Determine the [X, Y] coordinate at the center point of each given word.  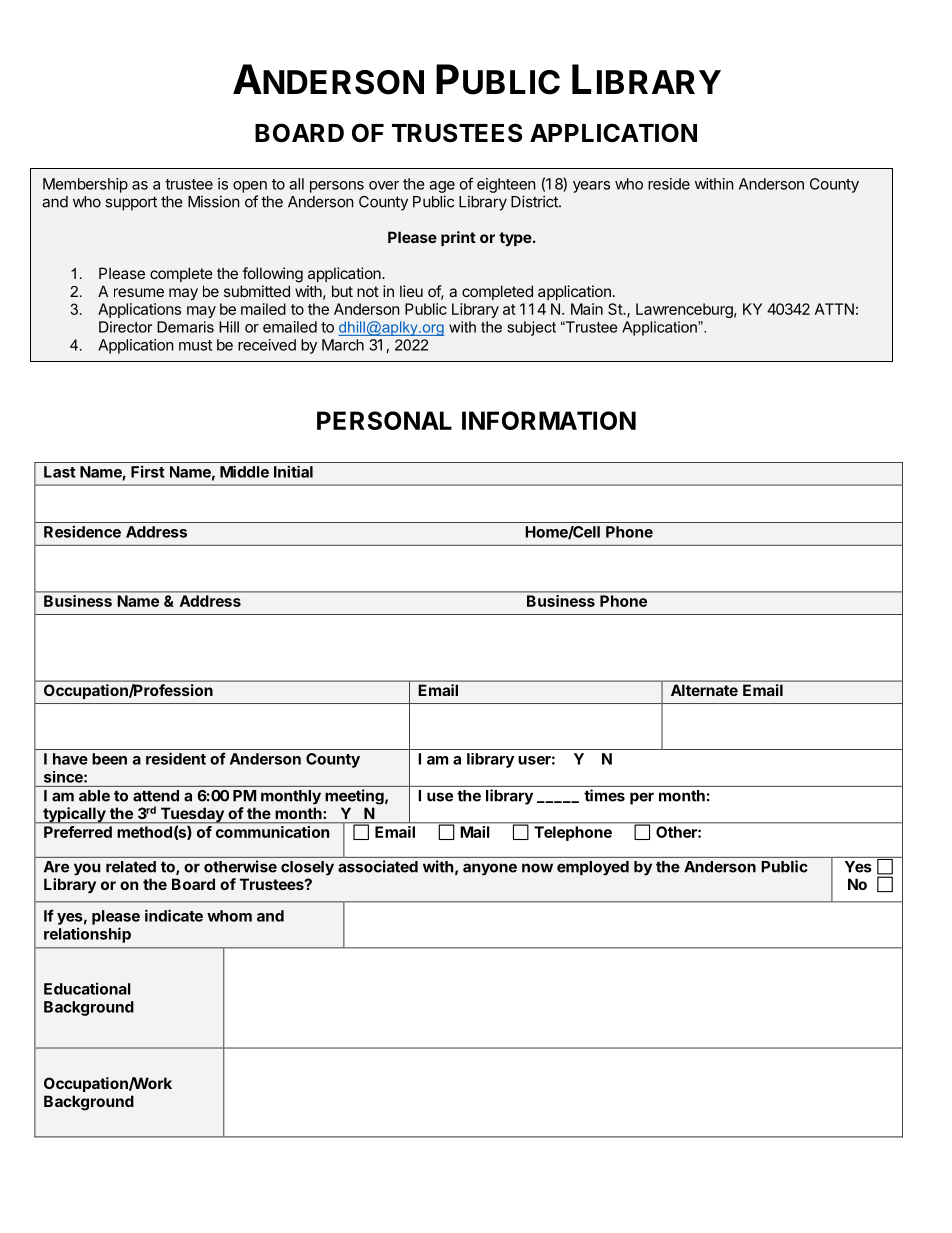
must [195, 345]
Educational [87, 988]
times [604, 795]
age [442, 187]
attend [156, 796]
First [148, 471]
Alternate [704, 690]
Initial [293, 471]
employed [593, 868]
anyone [490, 869]
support [131, 203]
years [591, 187]
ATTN [834, 309]
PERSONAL [384, 420]
